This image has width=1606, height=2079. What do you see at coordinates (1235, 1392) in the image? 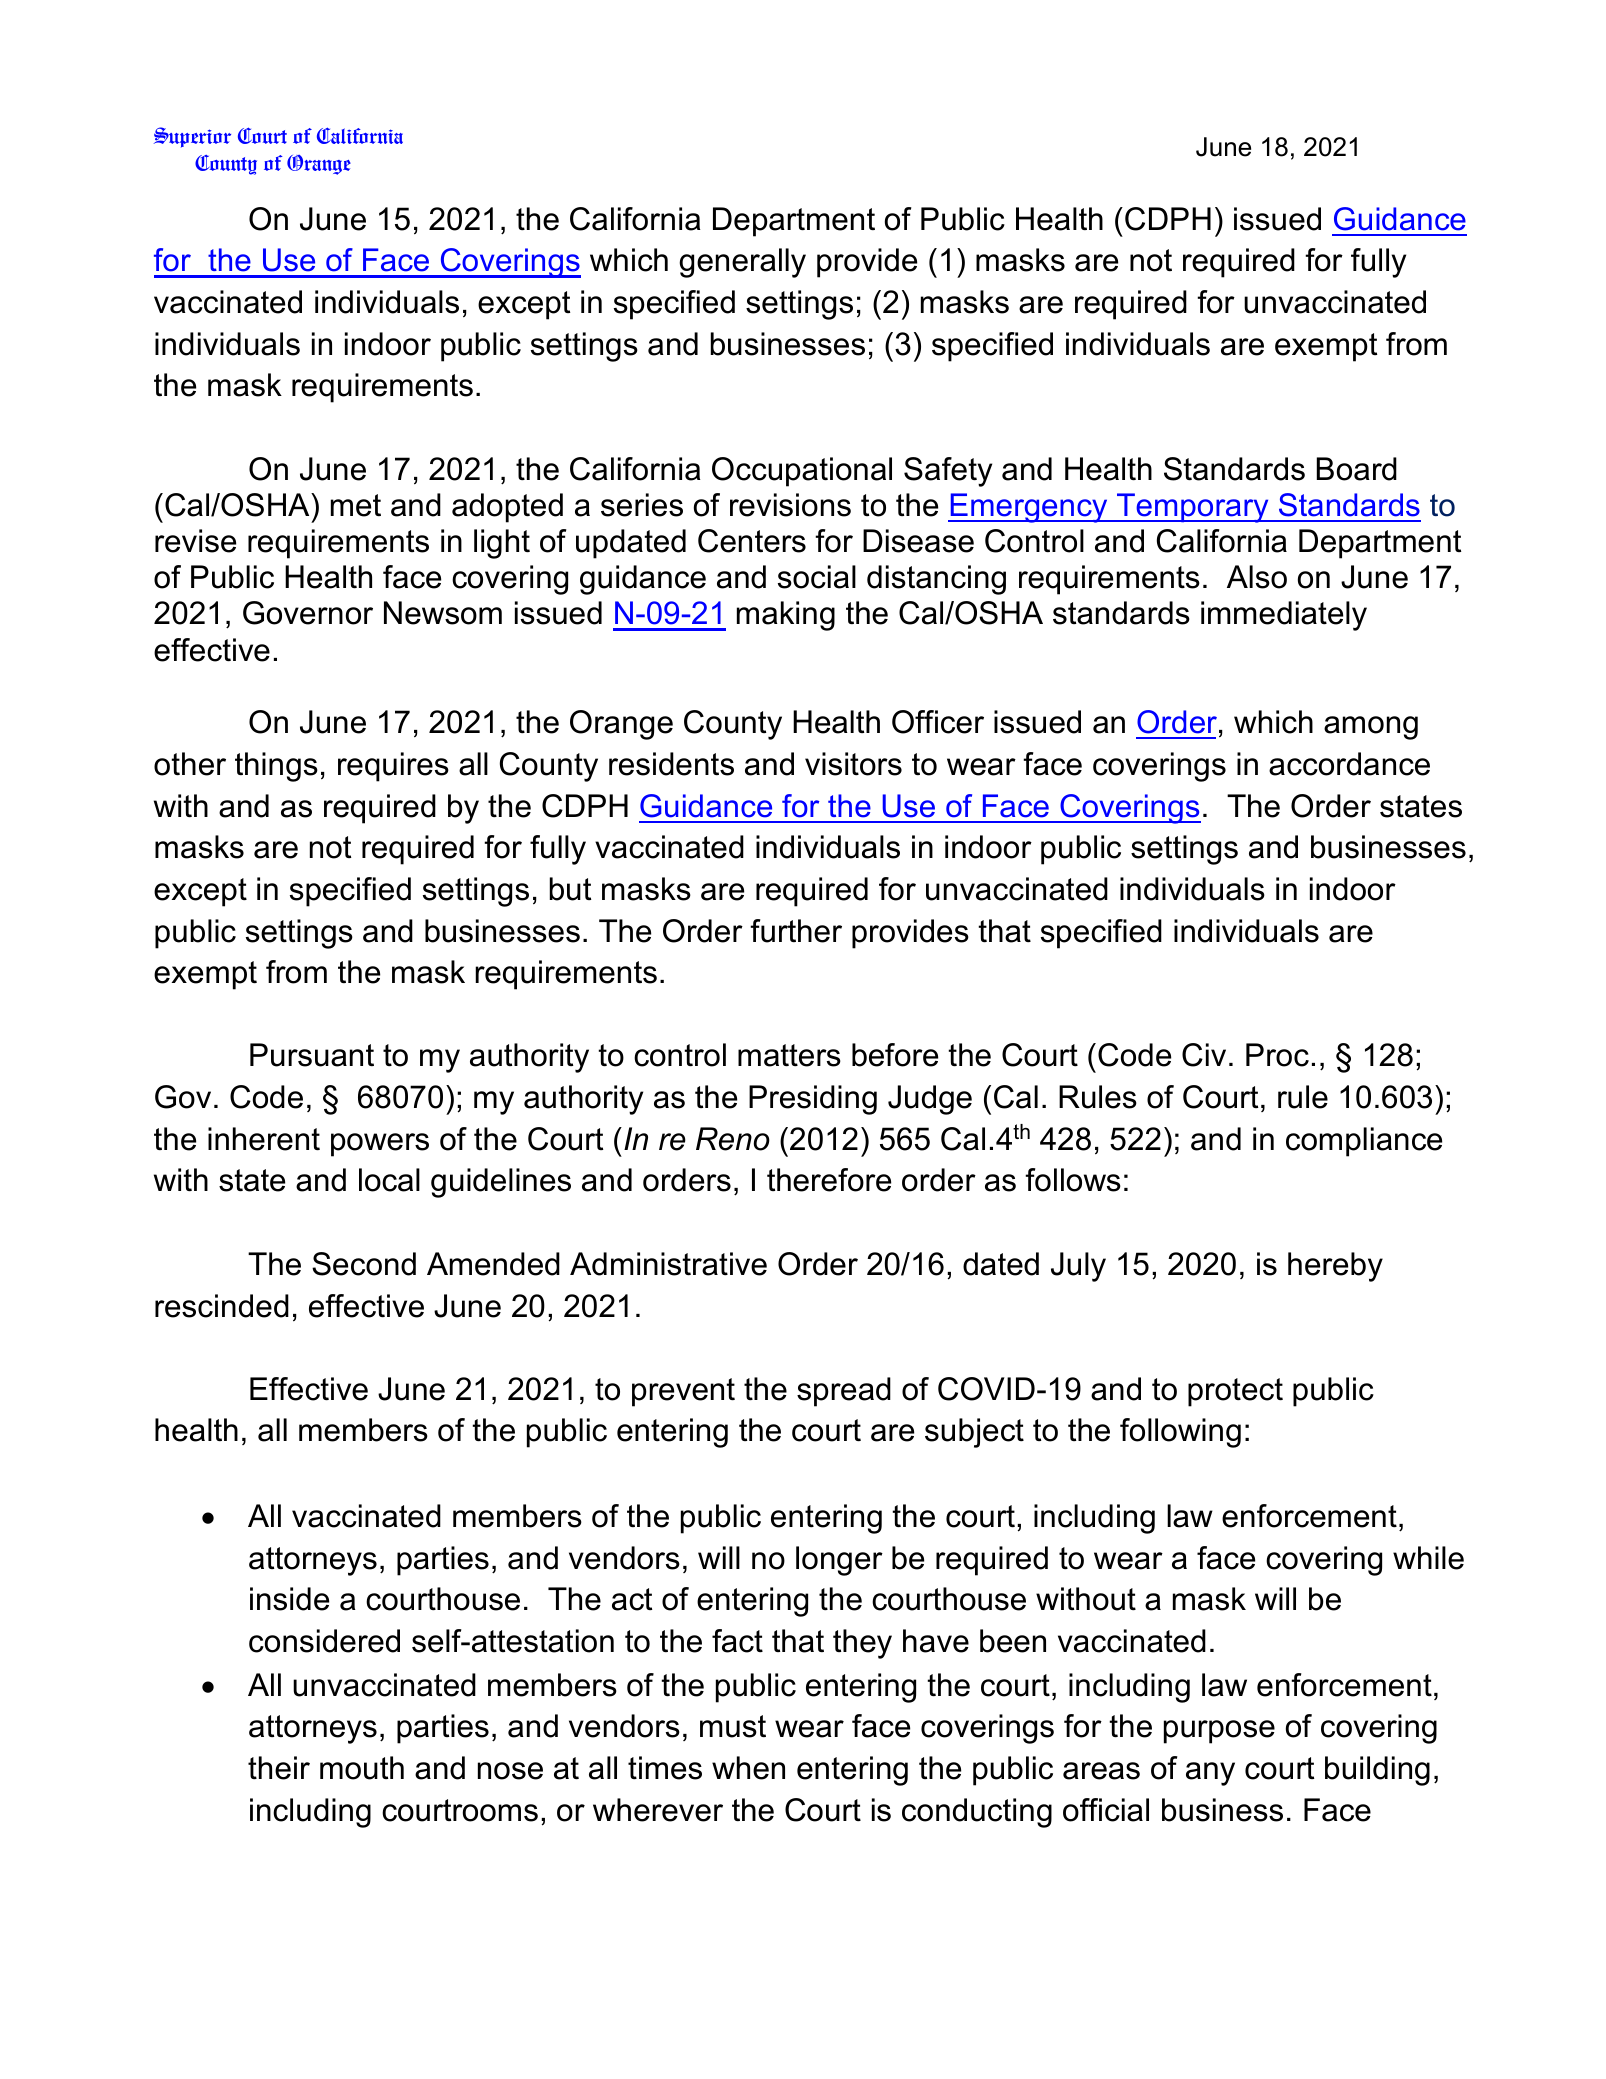
I see `protect` at bounding box center [1235, 1392].
